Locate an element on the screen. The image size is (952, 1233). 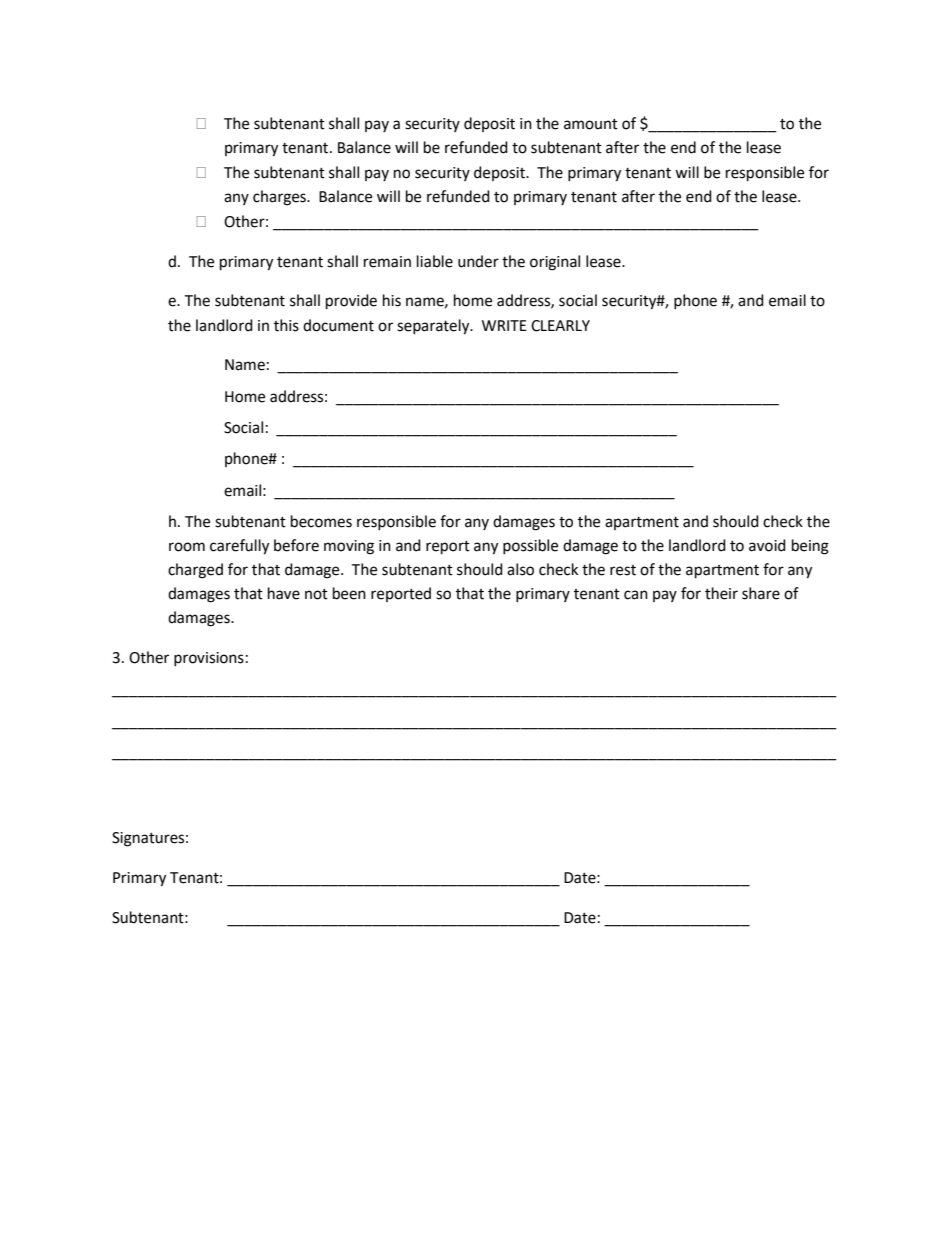
also is located at coordinates (520, 569).
